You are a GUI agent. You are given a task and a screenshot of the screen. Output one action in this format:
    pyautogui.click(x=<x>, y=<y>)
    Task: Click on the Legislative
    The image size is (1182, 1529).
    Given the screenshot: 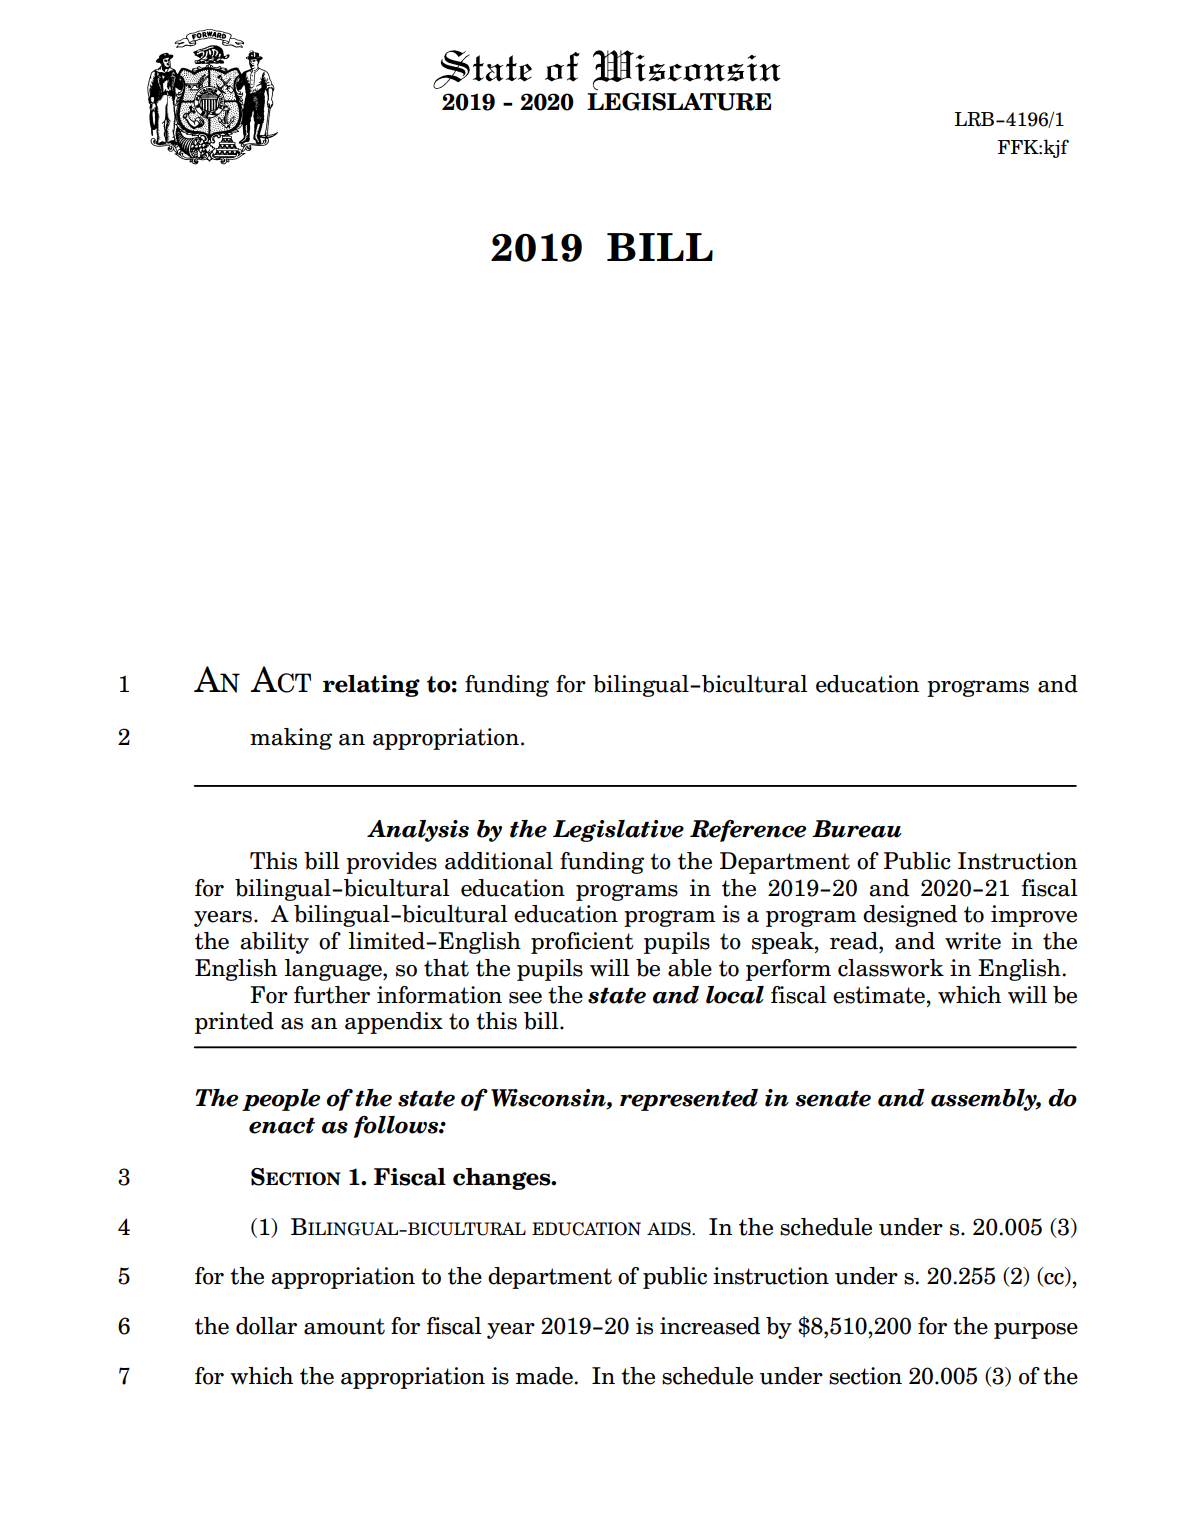 What is the action you would take?
    pyautogui.click(x=618, y=831)
